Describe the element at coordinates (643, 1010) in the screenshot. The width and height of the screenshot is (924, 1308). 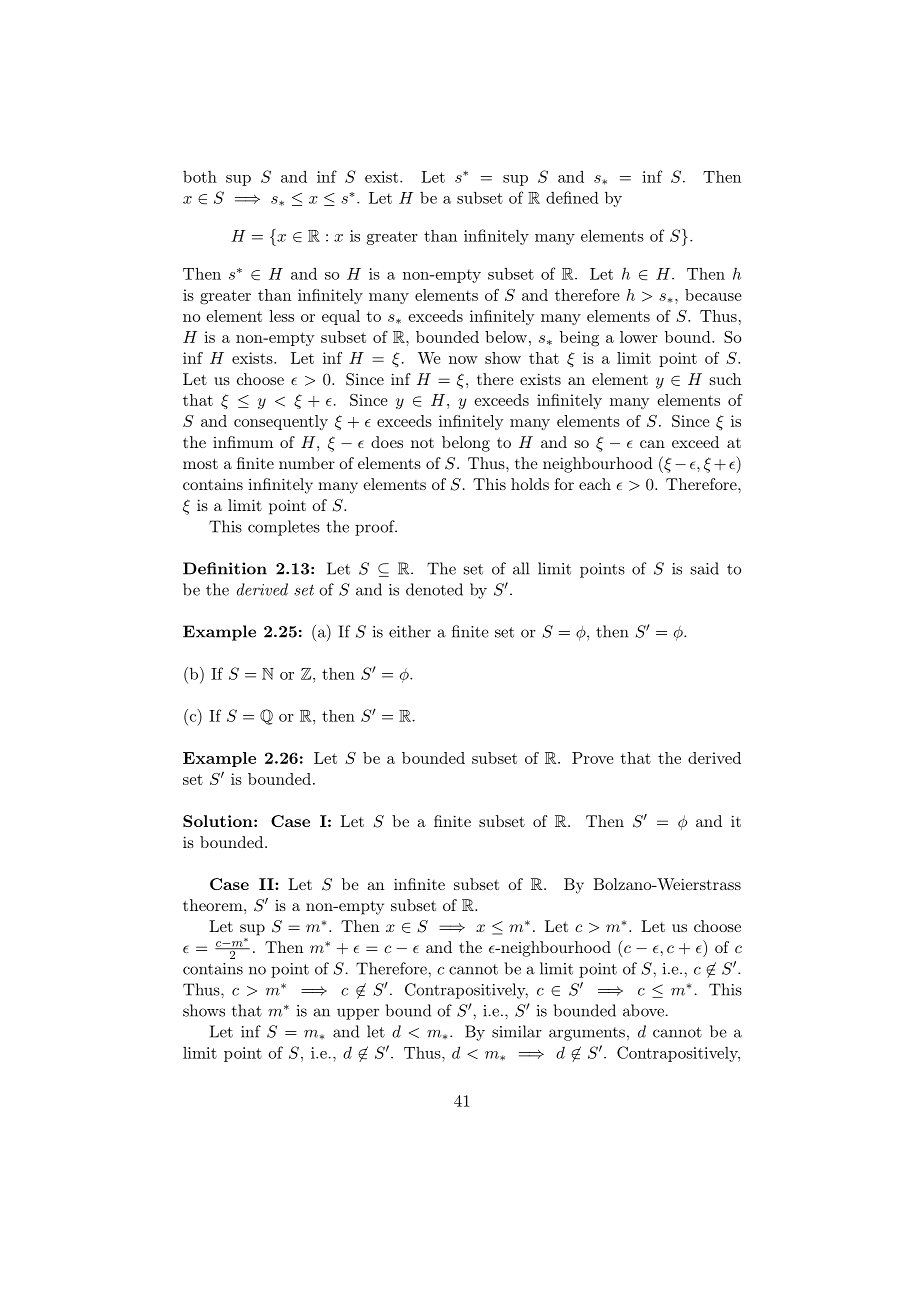
I see `above` at that location.
